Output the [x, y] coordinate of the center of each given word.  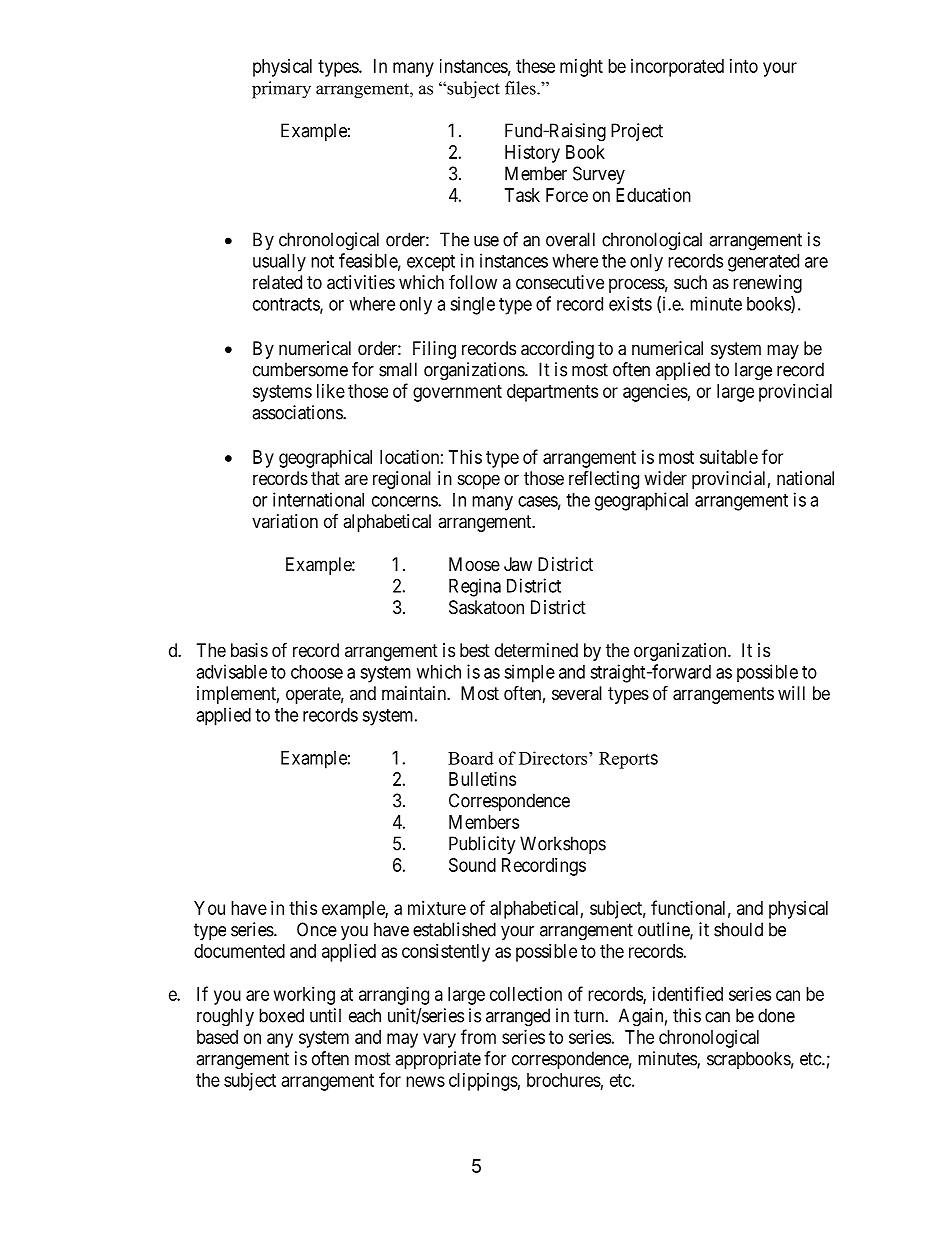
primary [281, 90]
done [776, 1015]
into [744, 66]
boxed [281, 1015]
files [521, 88]
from [478, 1036]
